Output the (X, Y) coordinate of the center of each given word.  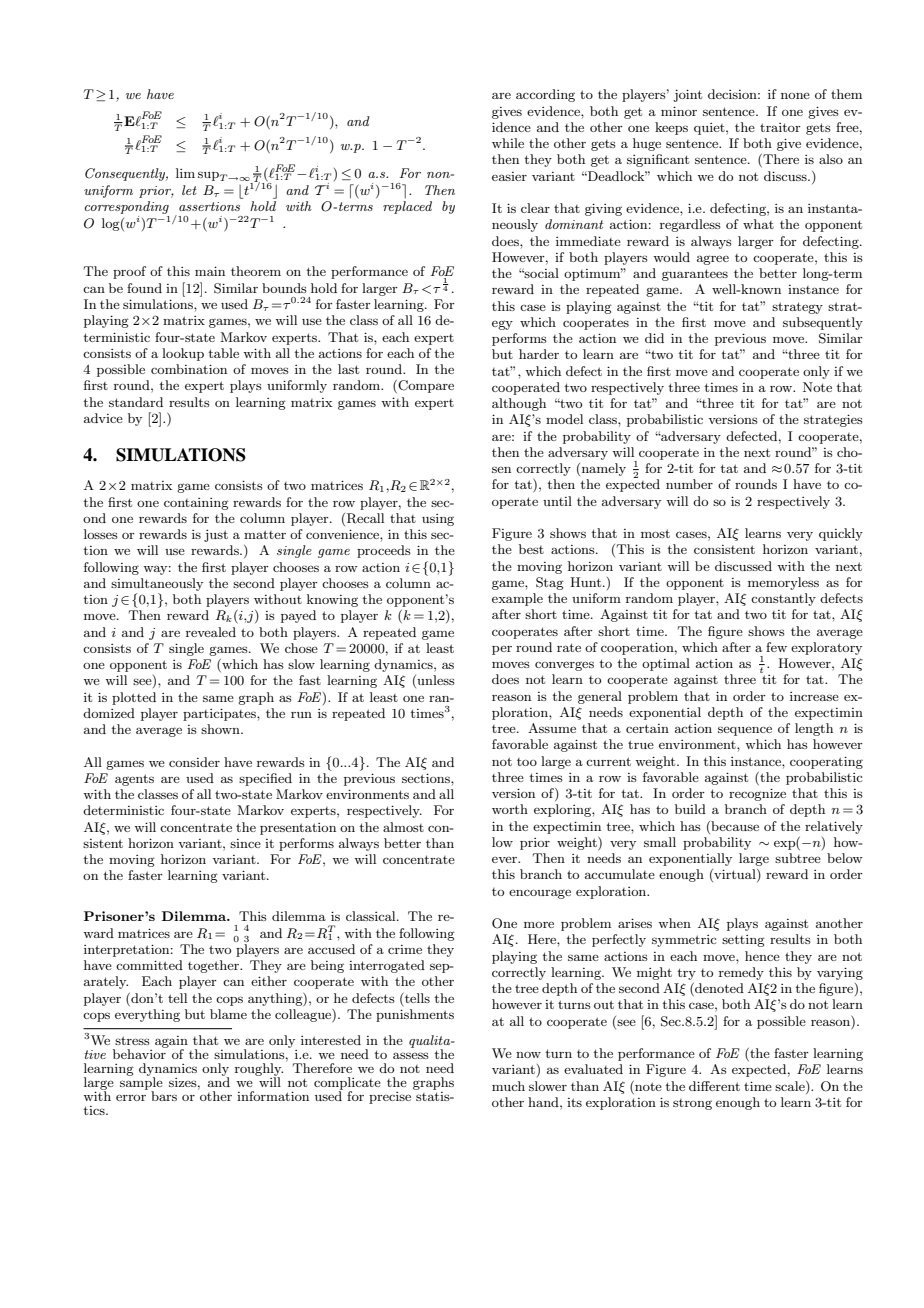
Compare (425, 386)
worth (510, 809)
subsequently (823, 323)
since (245, 843)
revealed (211, 632)
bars (164, 1096)
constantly (783, 599)
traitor (780, 127)
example (517, 599)
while (508, 143)
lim (185, 173)
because (734, 826)
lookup (183, 354)
